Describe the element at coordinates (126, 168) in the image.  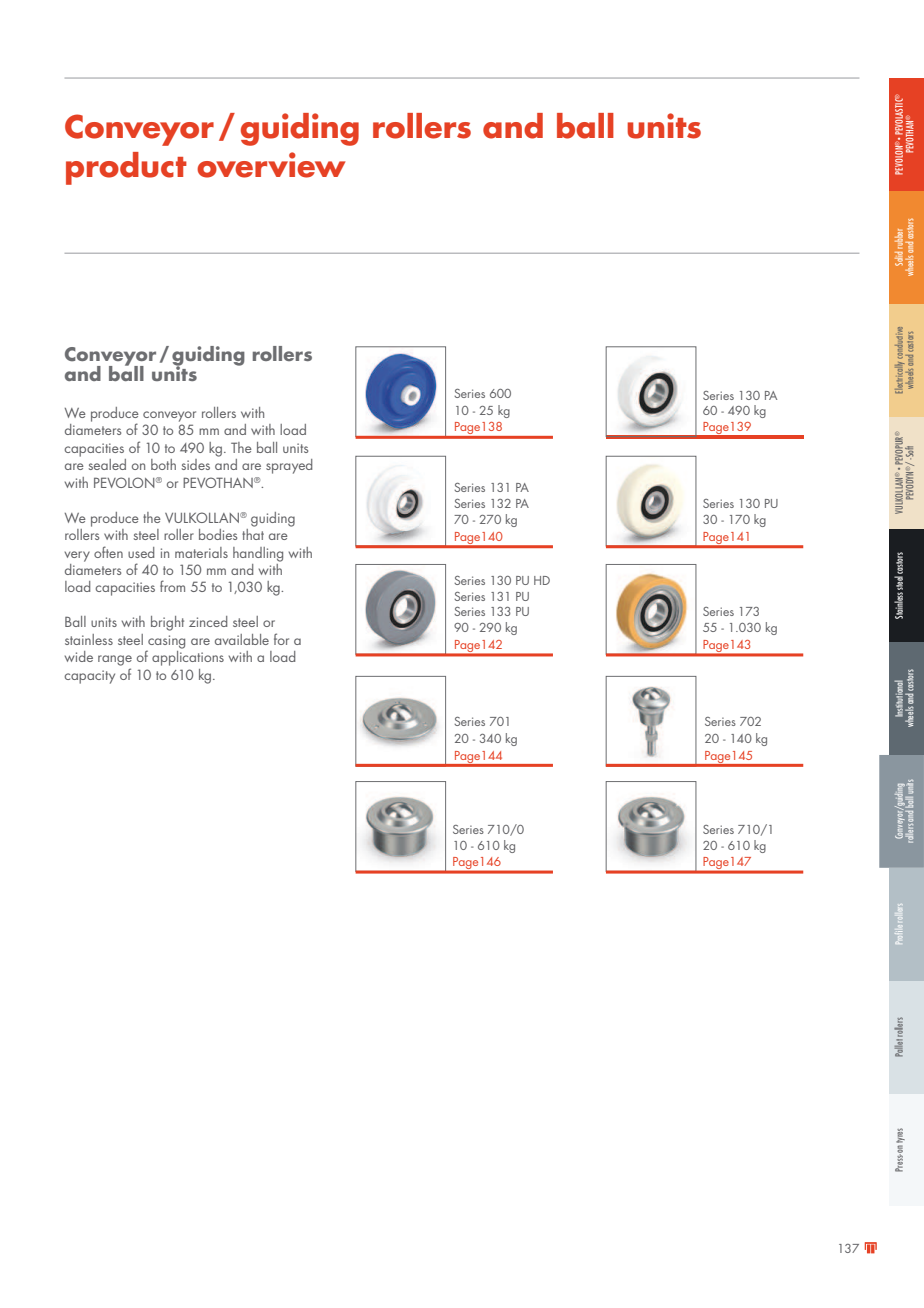
I see `product` at that location.
